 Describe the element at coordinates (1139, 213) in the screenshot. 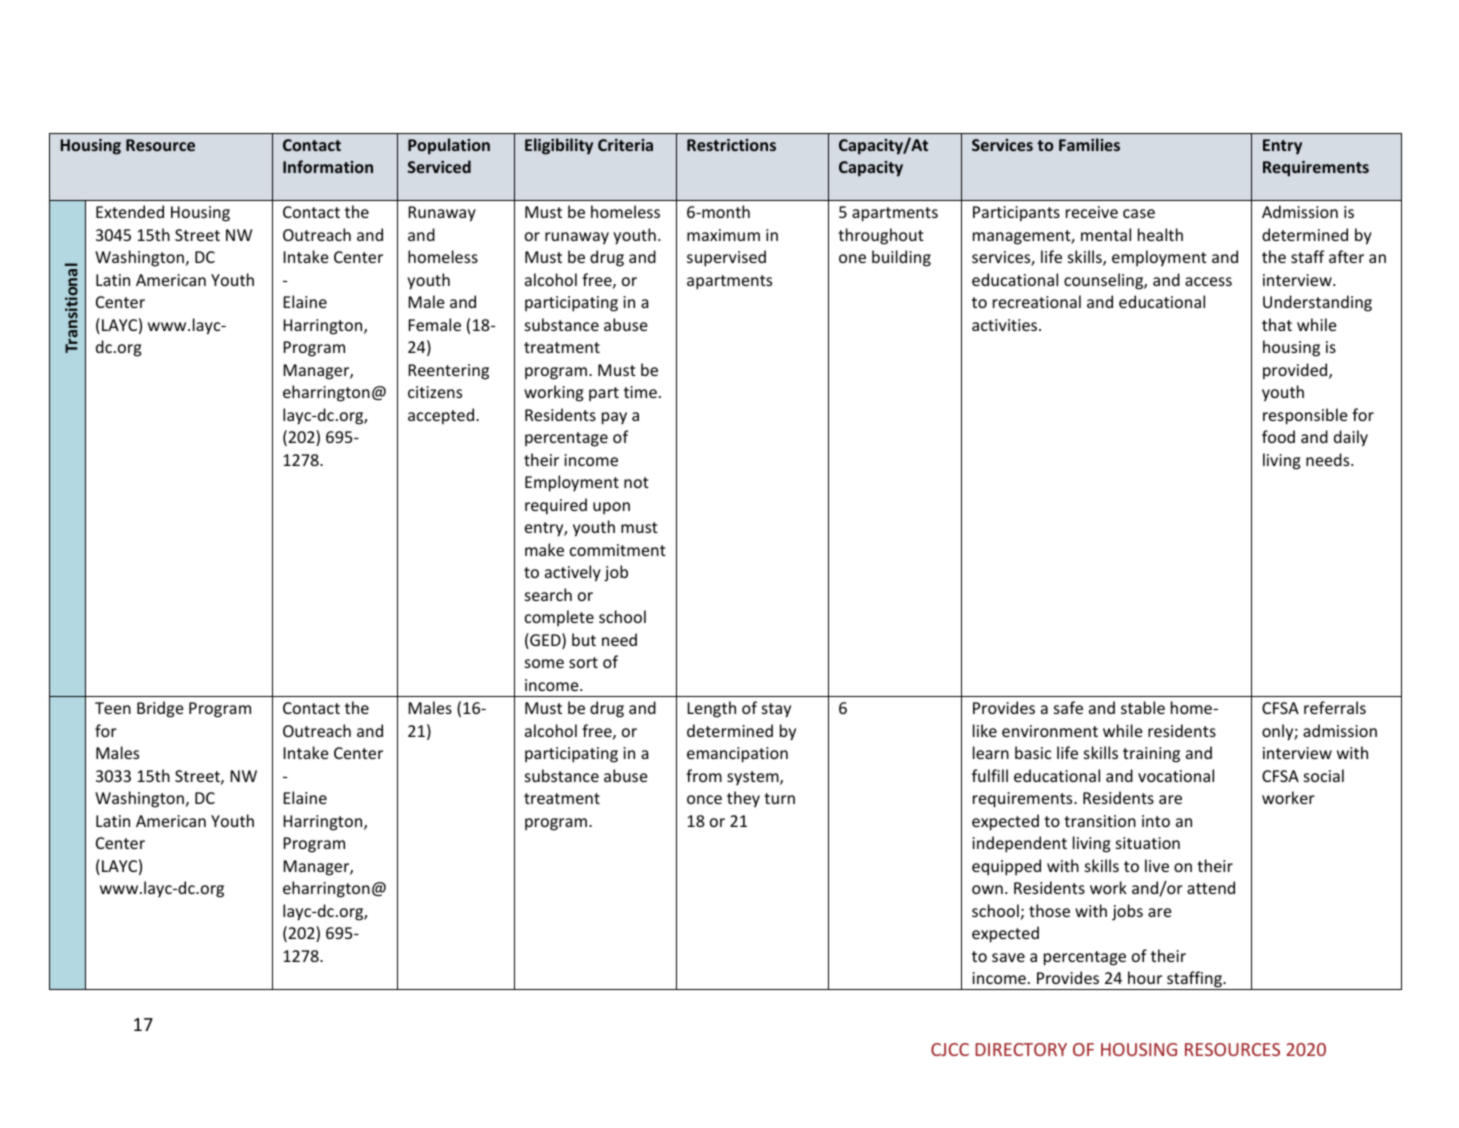

I see `case` at that location.
